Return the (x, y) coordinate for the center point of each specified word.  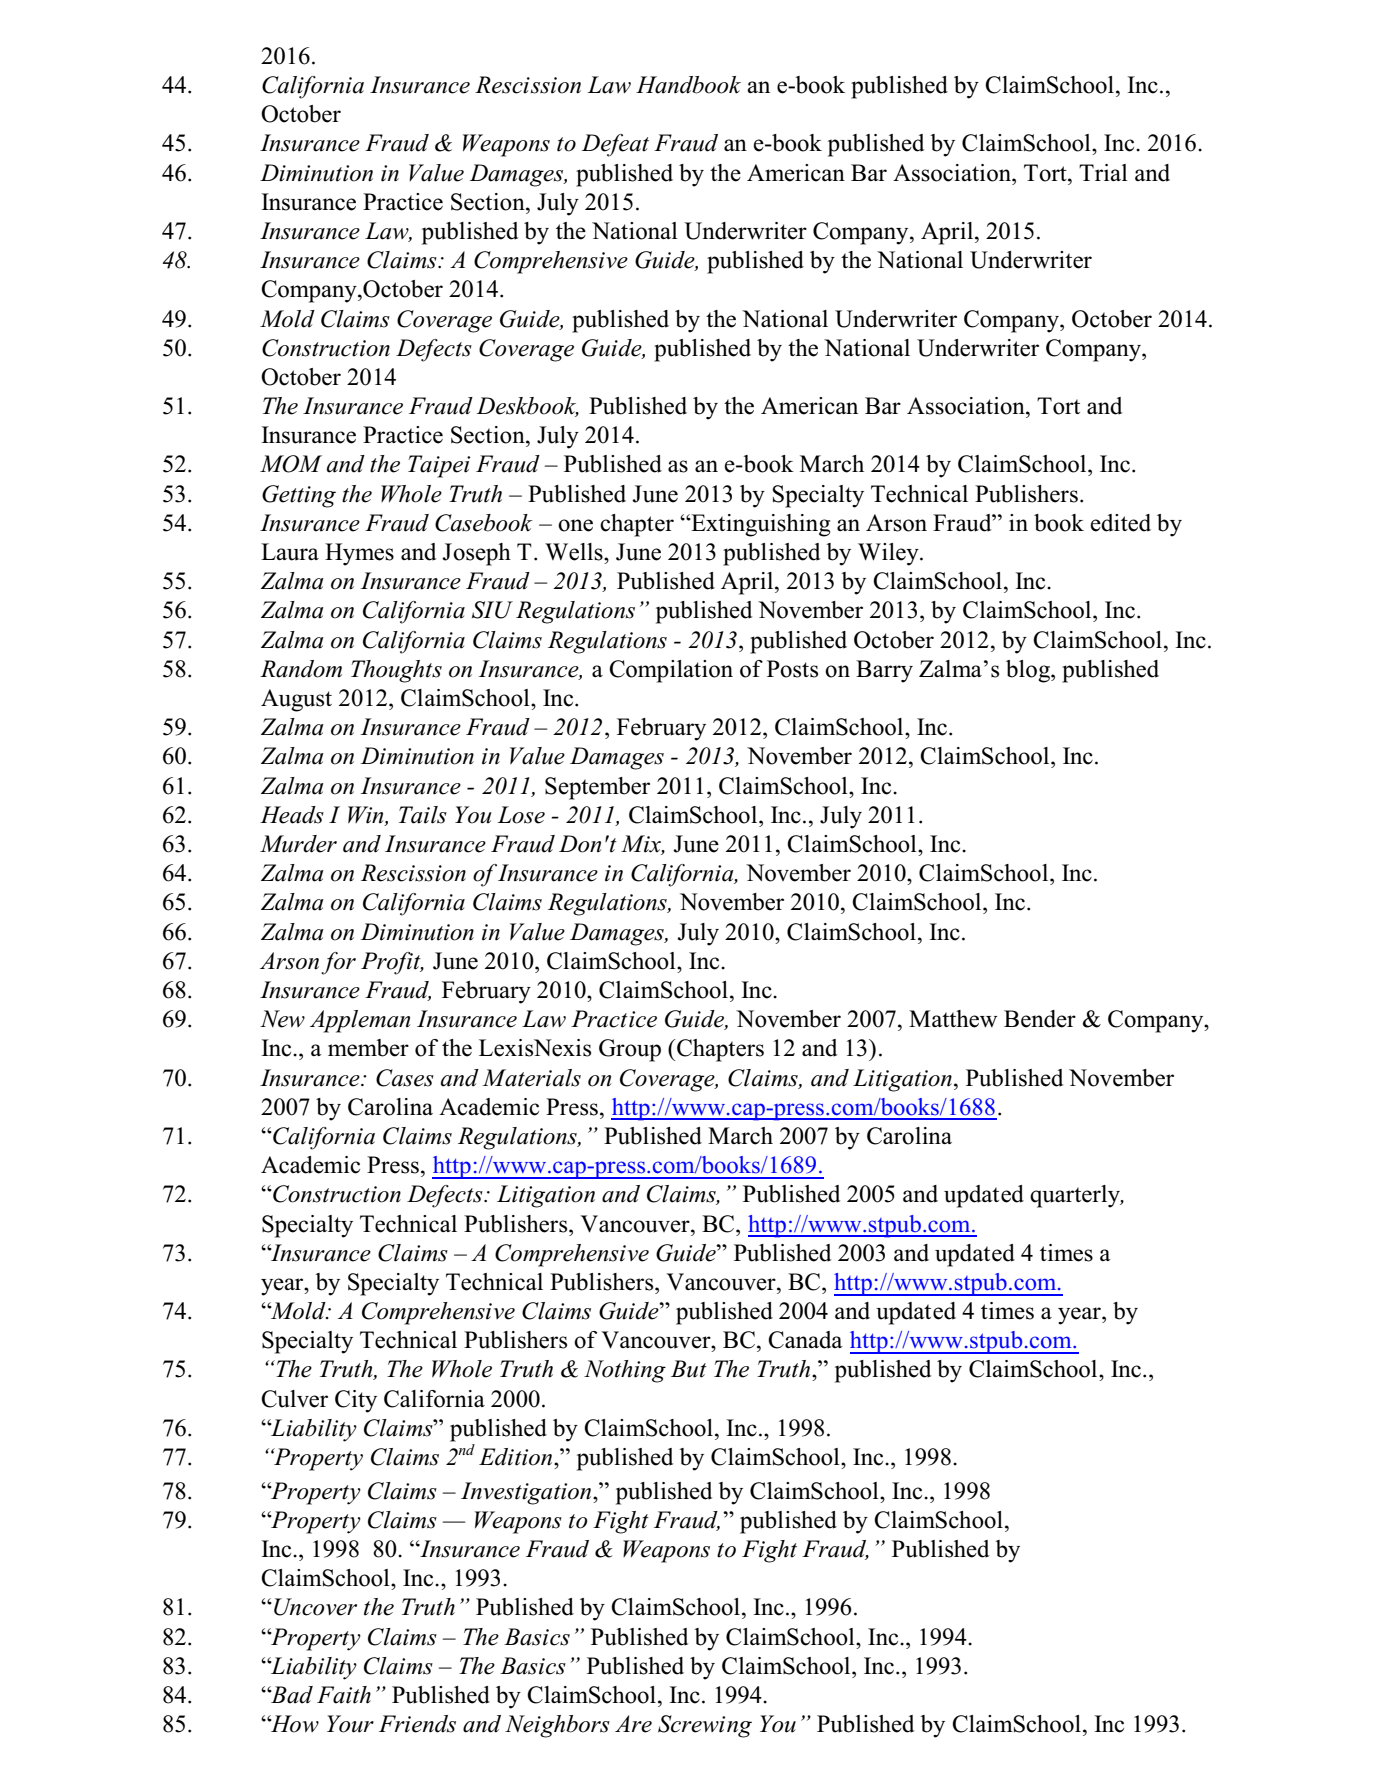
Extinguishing (759, 525)
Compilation (671, 671)
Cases (405, 1078)
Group (630, 1050)
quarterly (1076, 1196)
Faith (344, 1695)
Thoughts (396, 671)
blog (1029, 671)
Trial (1103, 172)
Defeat (615, 145)
